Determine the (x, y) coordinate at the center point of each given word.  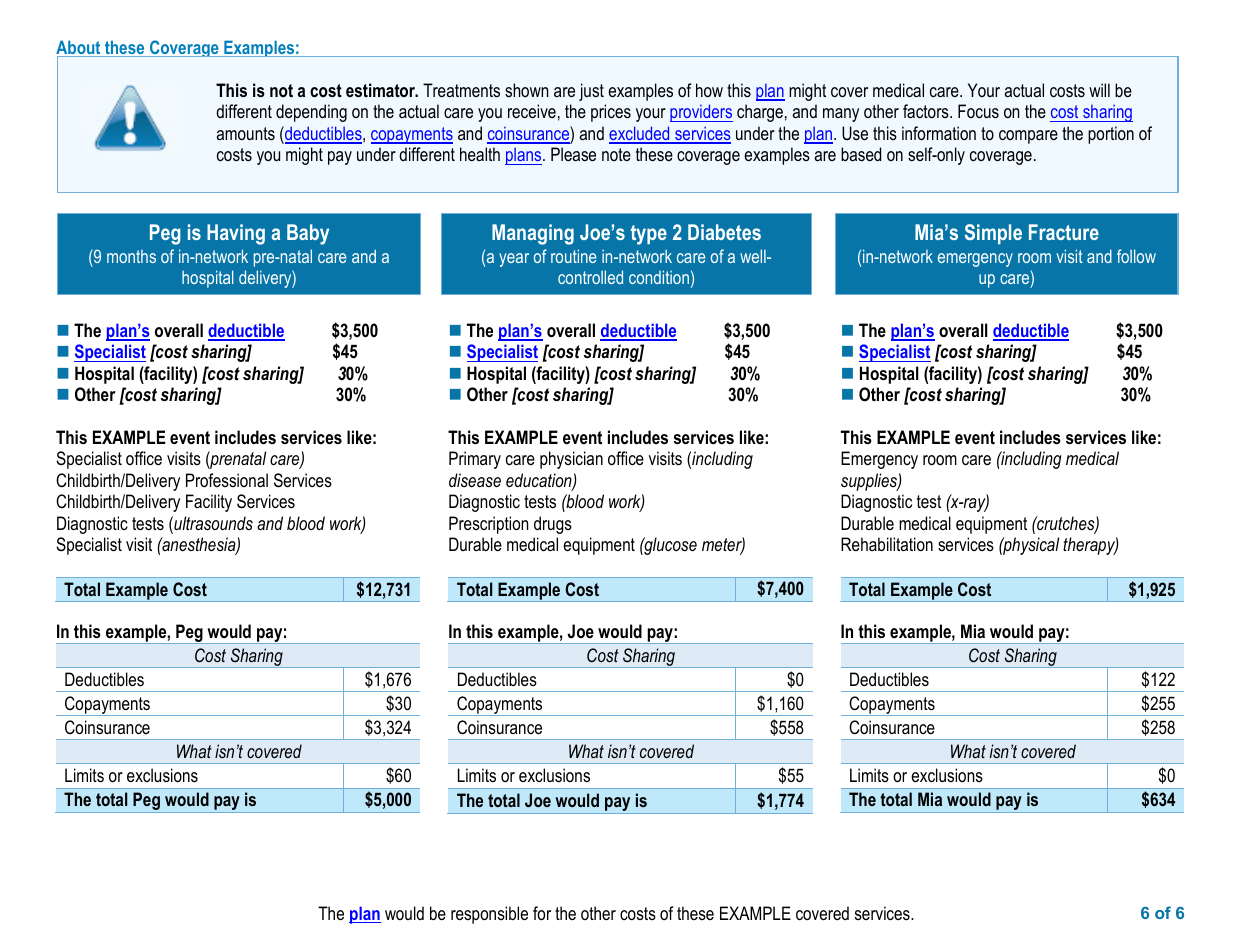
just (591, 92)
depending (311, 113)
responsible (489, 915)
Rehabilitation (887, 544)
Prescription (489, 525)
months (131, 256)
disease (475, 480)
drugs (553, 525)
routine (573, 256)
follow (1136, 256)
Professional (227, 480)
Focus (978, 111)
